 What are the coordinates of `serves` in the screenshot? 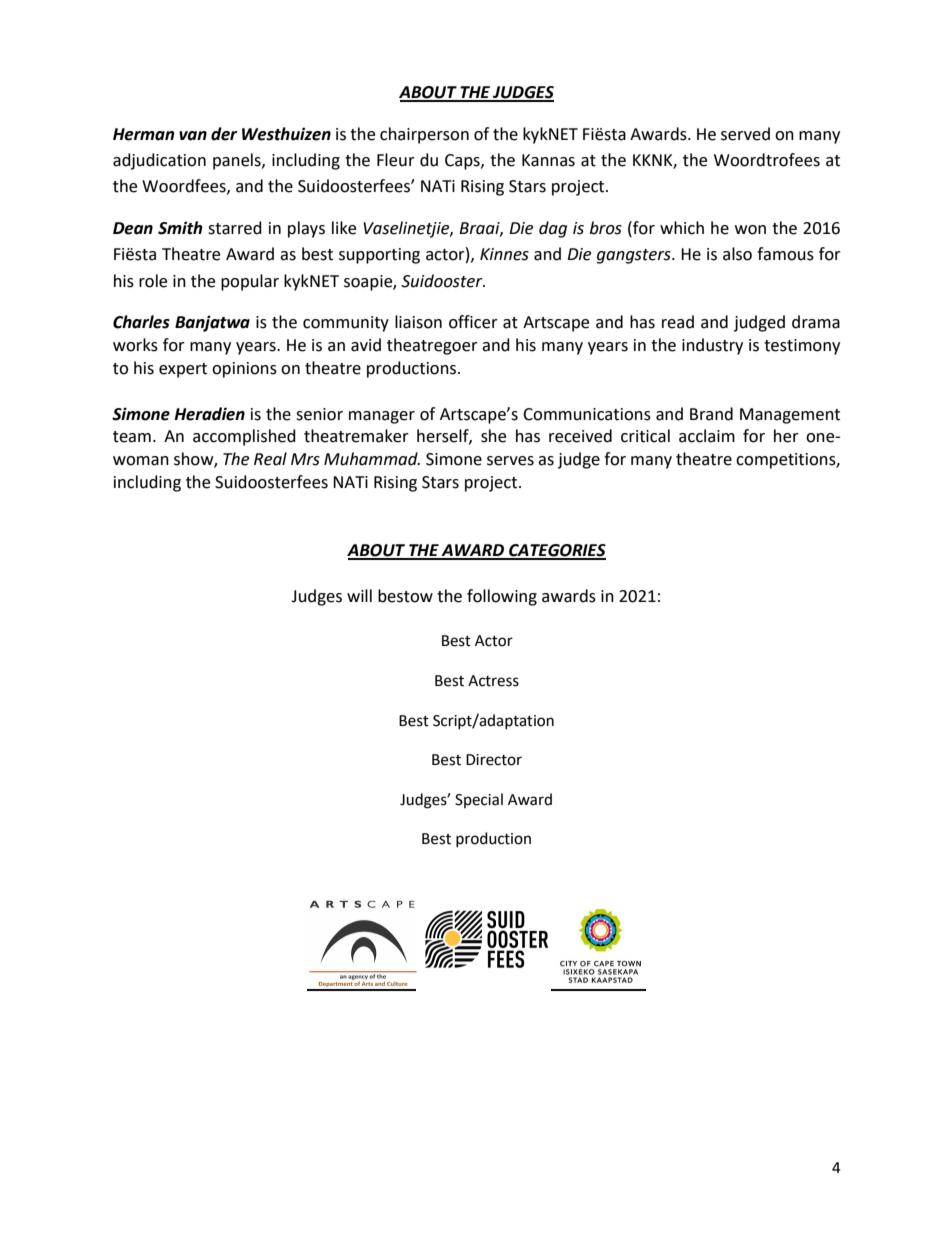 It's located at (510, 461).
